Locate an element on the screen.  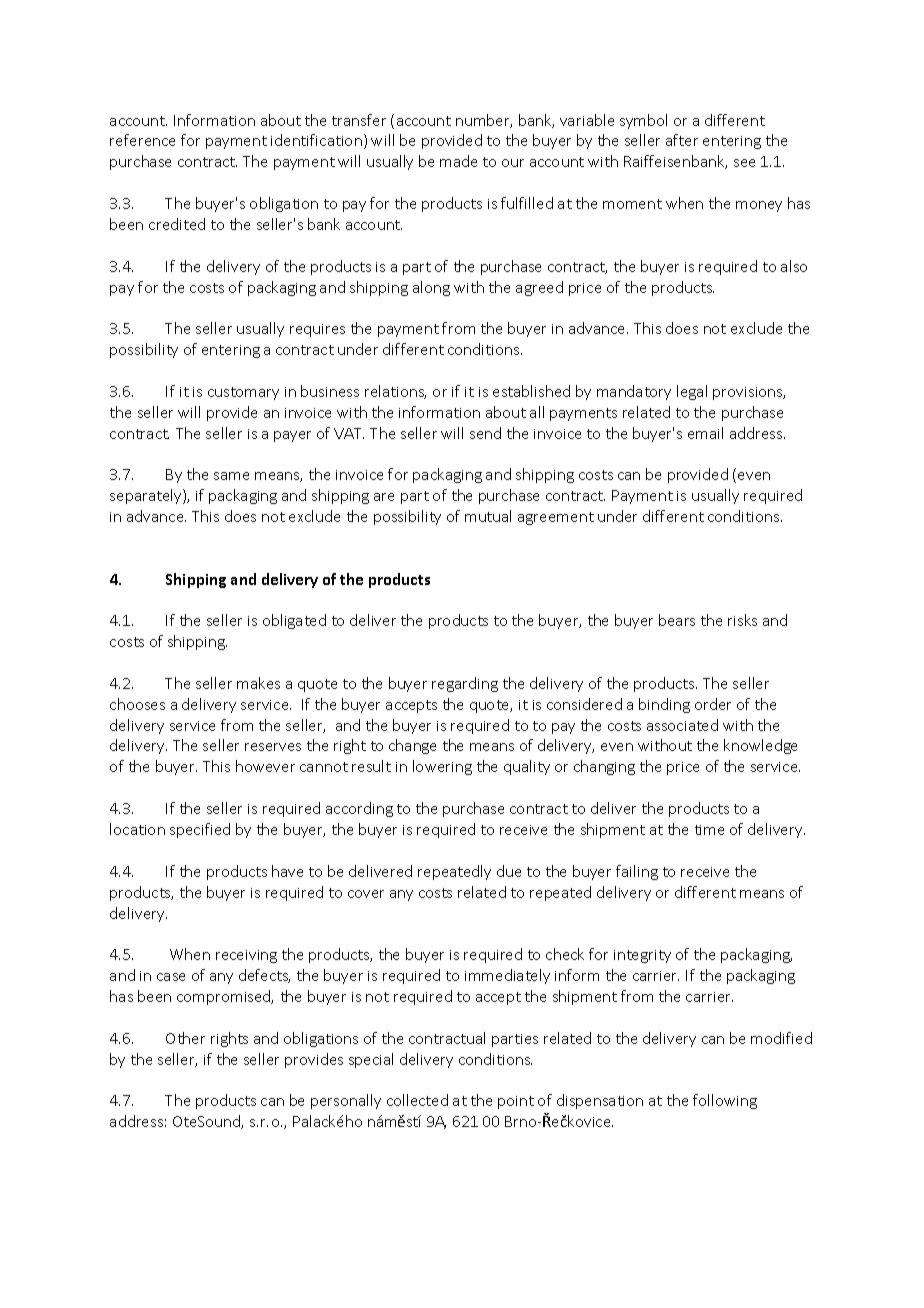
due is located at coordinates (509, 871).
